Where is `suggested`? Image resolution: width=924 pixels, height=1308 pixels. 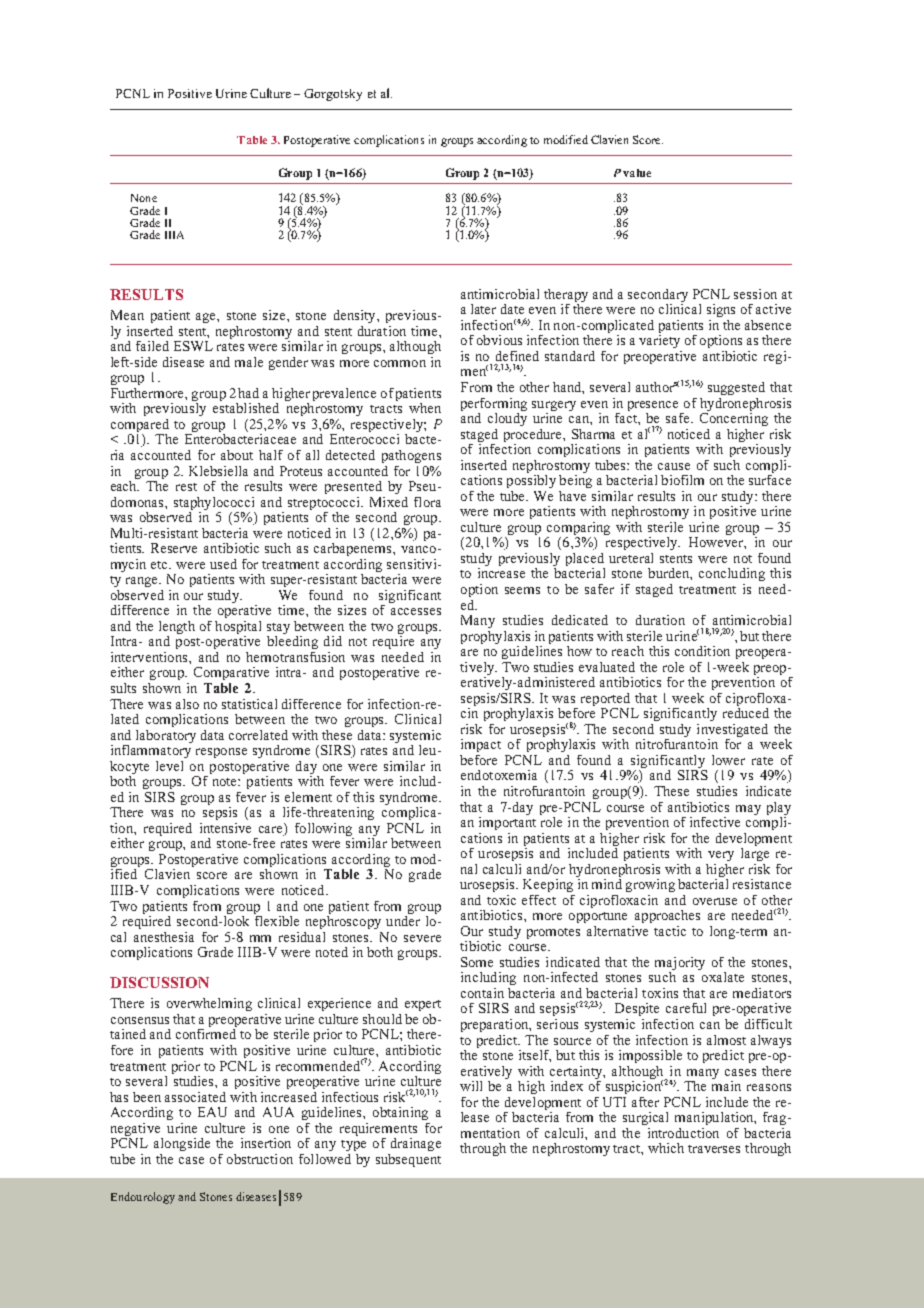
suggested is located at coordinates (736, 388).
